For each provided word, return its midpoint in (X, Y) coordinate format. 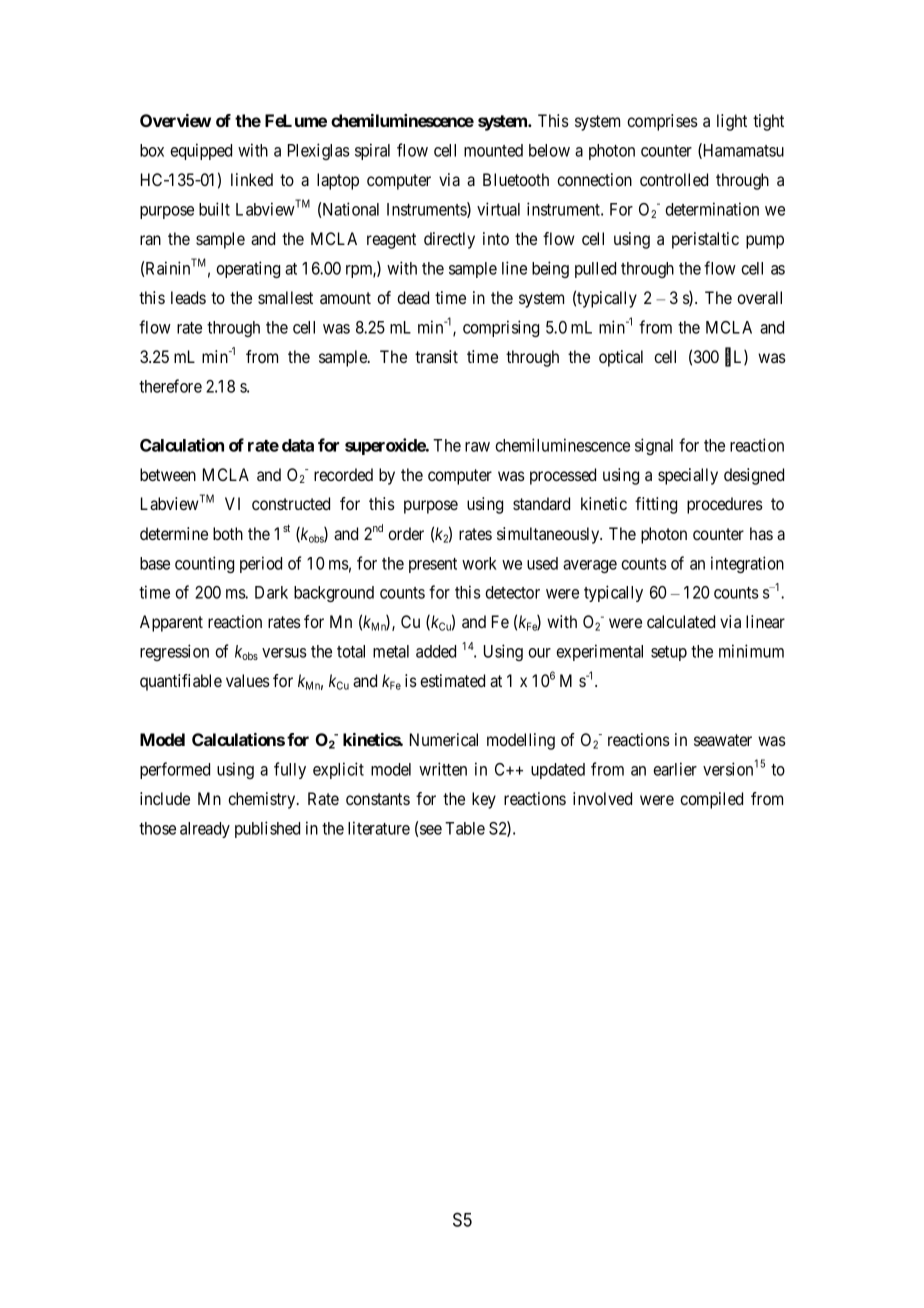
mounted (493, 150)
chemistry (263, 800)
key (484, 800)
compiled (711, 800)
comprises (662, 122)
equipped (201, 151)
